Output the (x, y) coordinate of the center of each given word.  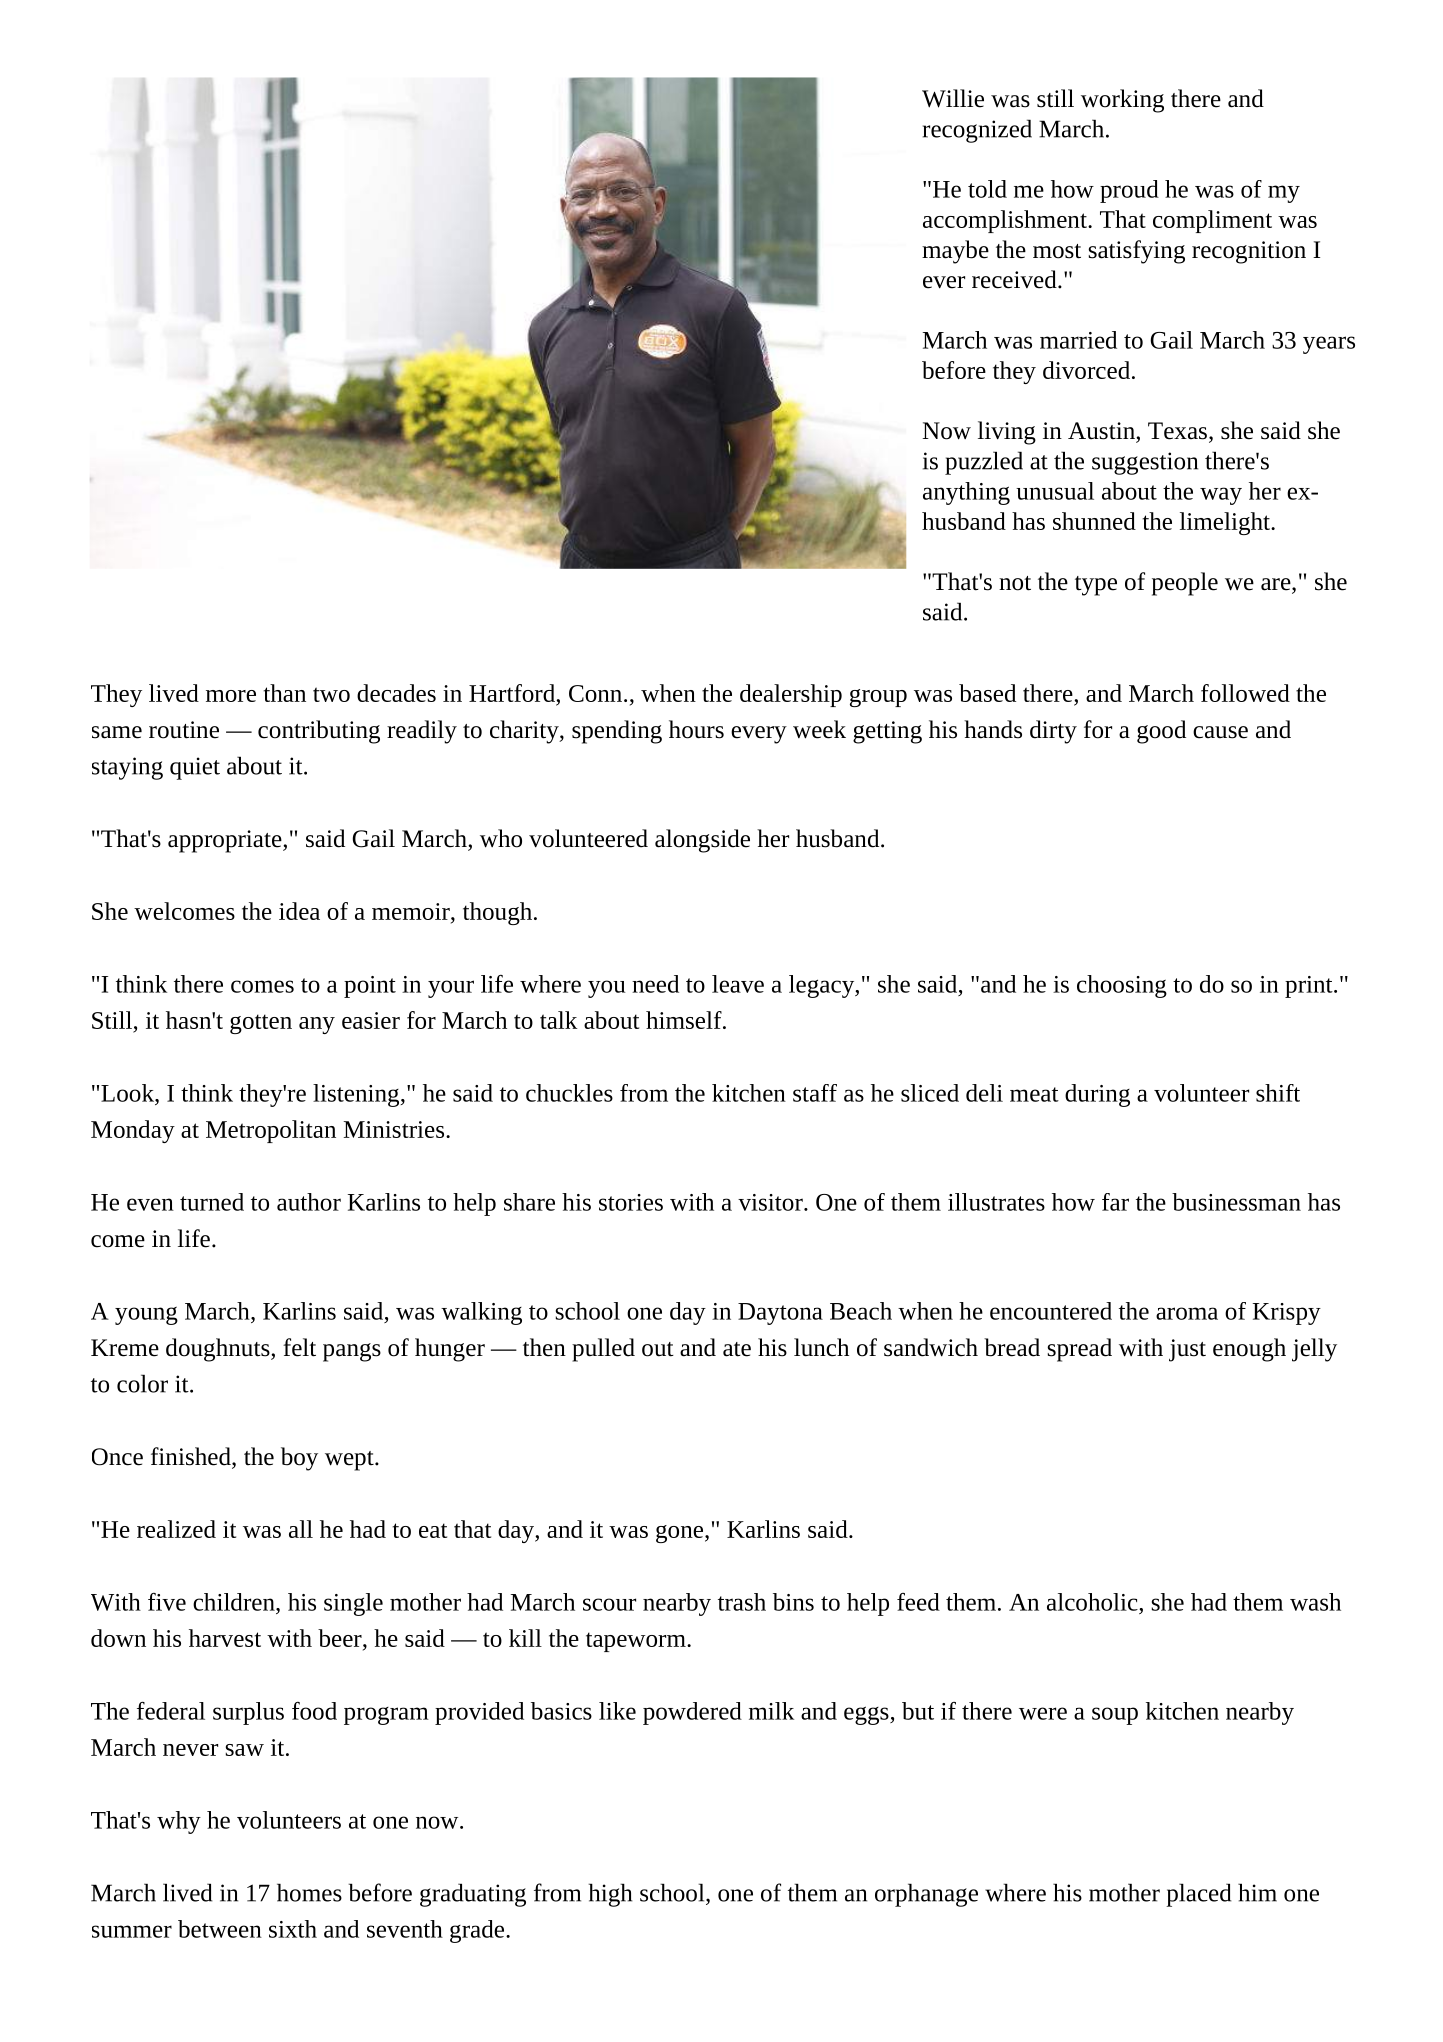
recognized (977, 131)
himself (685, 1020)
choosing (1122, 986)
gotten (261, 1024)
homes (309, 1892)
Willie (953, 98)
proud (1129, 191)
